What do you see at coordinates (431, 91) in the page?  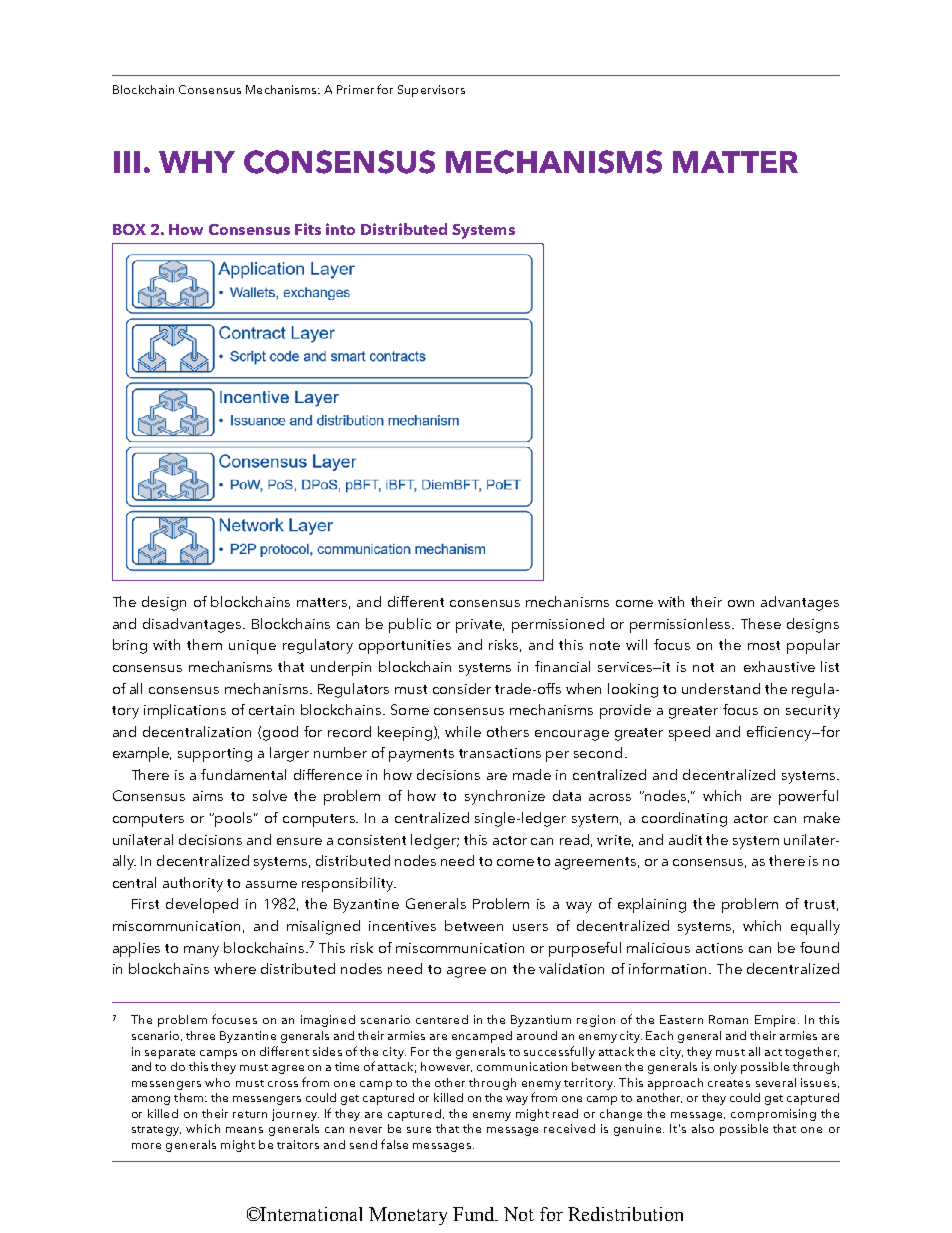 I see `Supervisors` at bounding box center [431, 91].
